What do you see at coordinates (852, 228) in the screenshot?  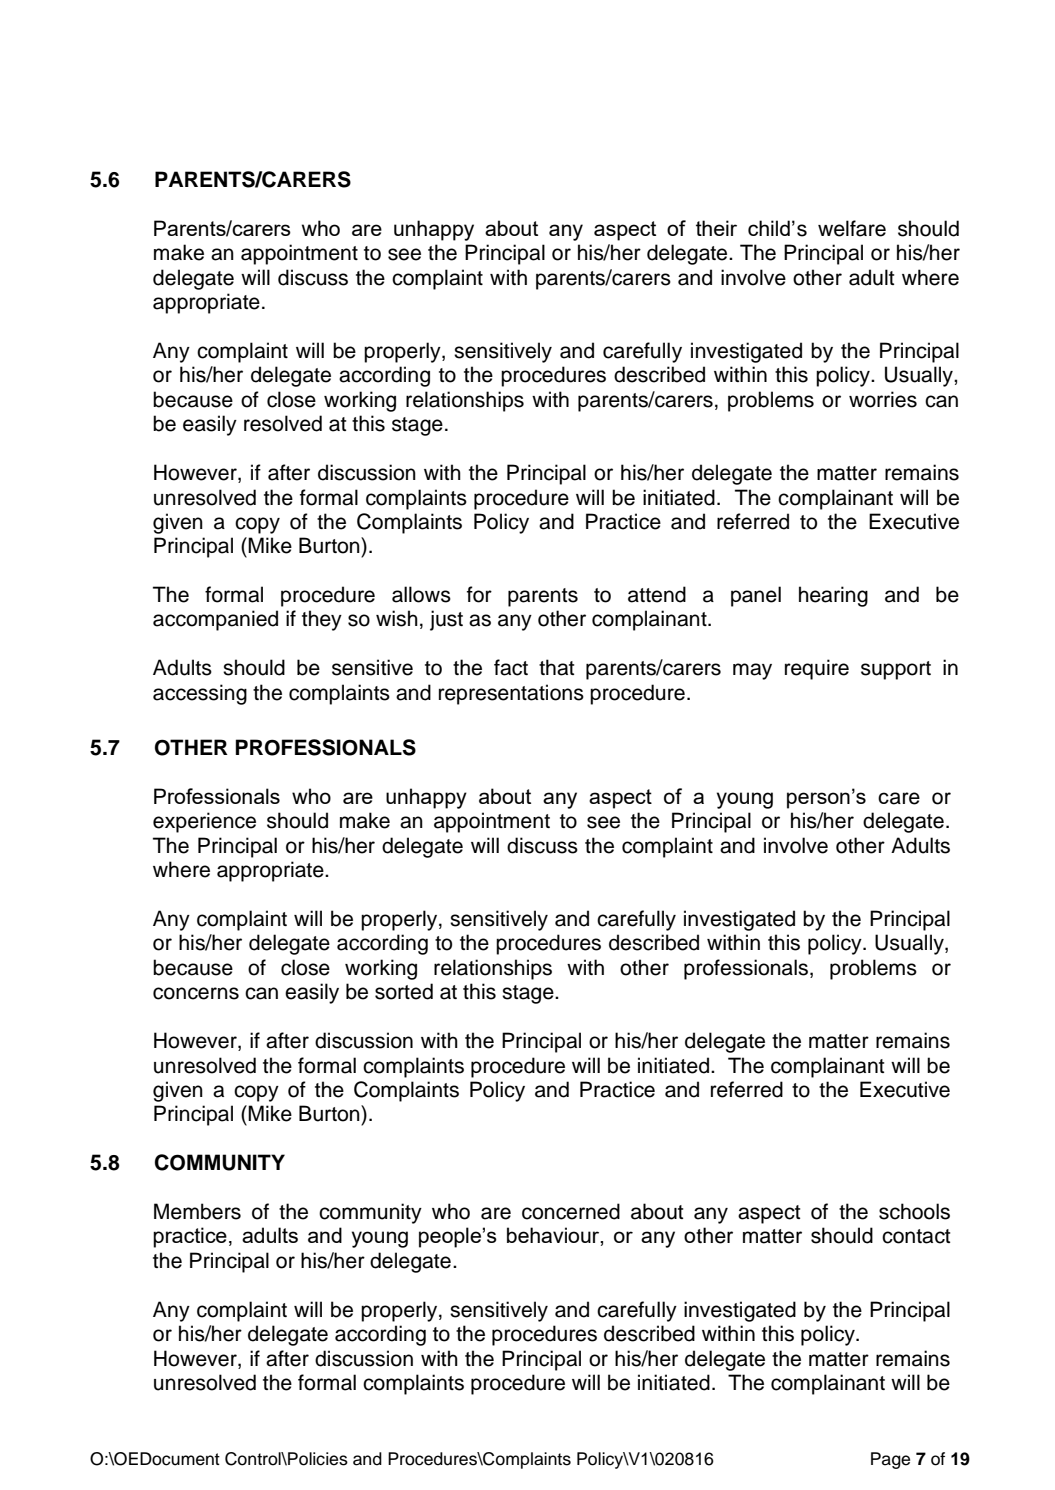 I see `welfare` at bounding box center [852, 228].
